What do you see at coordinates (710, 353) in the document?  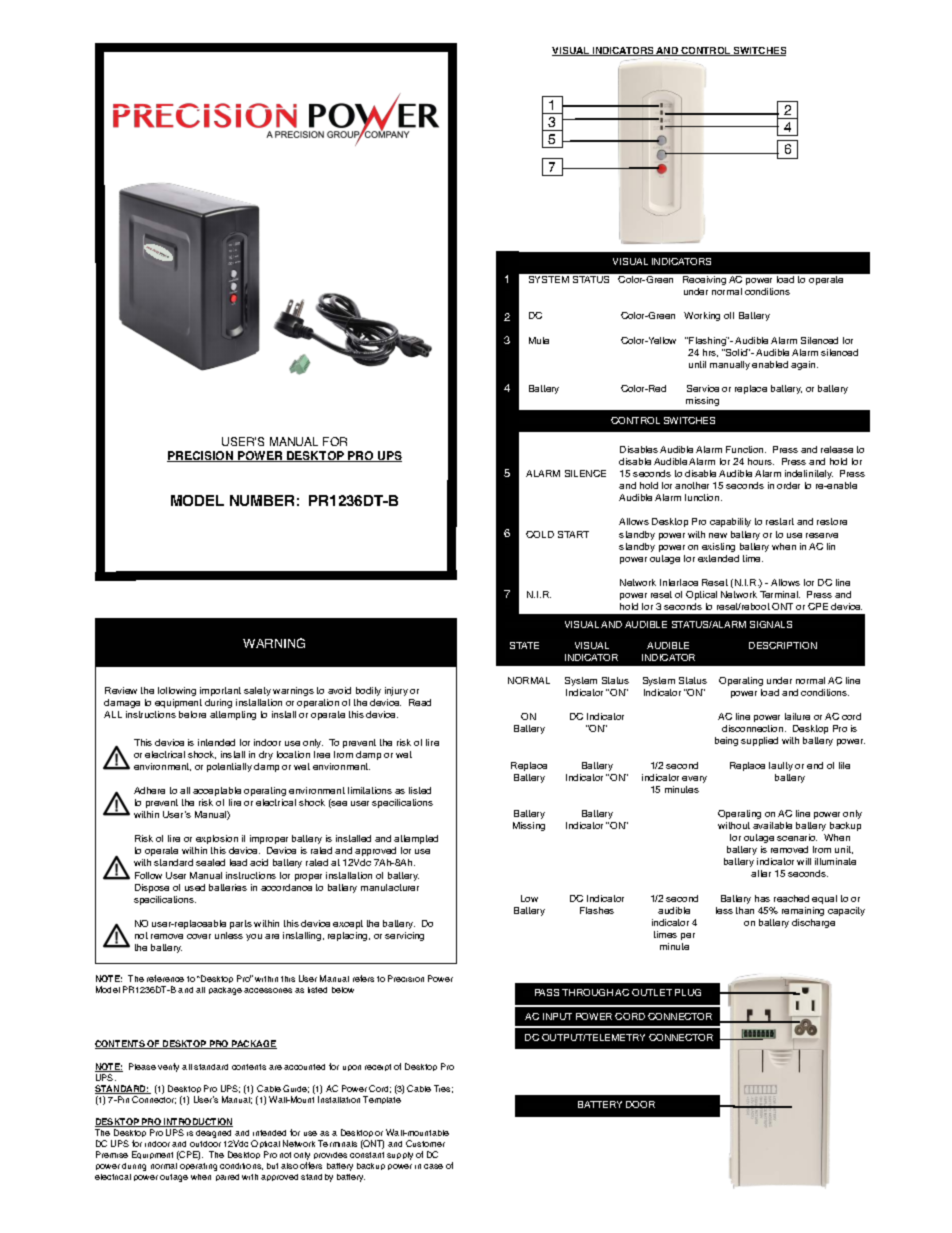 I see `hrs` at bounding box center [710, 353].
